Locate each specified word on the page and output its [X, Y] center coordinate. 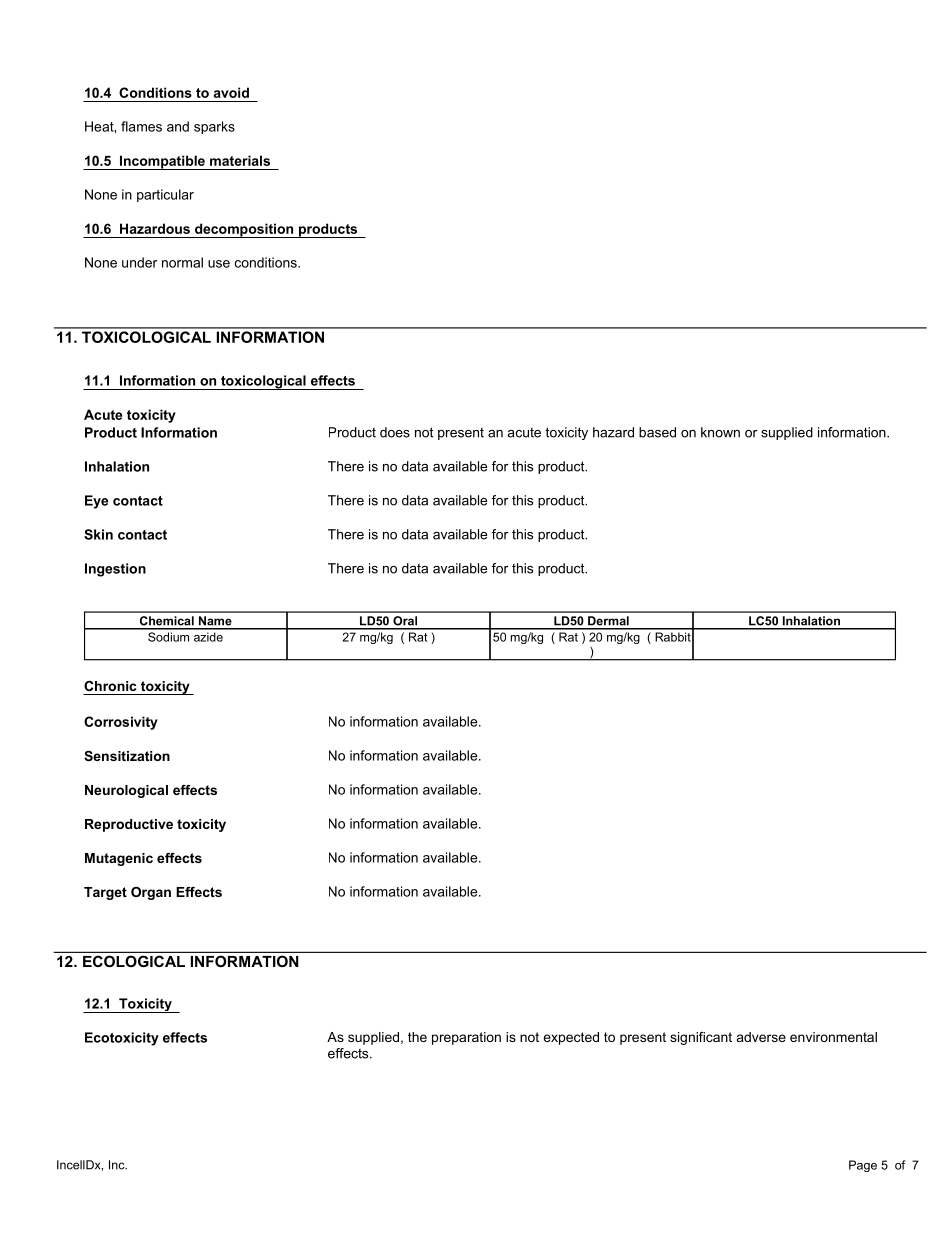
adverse [761, 1037]
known [720, 432]
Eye [96, 502]
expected [571, 1038]
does [395, 432]
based [657, 432]
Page [863, 1166]
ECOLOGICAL [134, 961]
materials [240, 160]
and [178, 126]
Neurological [126, 791]
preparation [466, 1038]
